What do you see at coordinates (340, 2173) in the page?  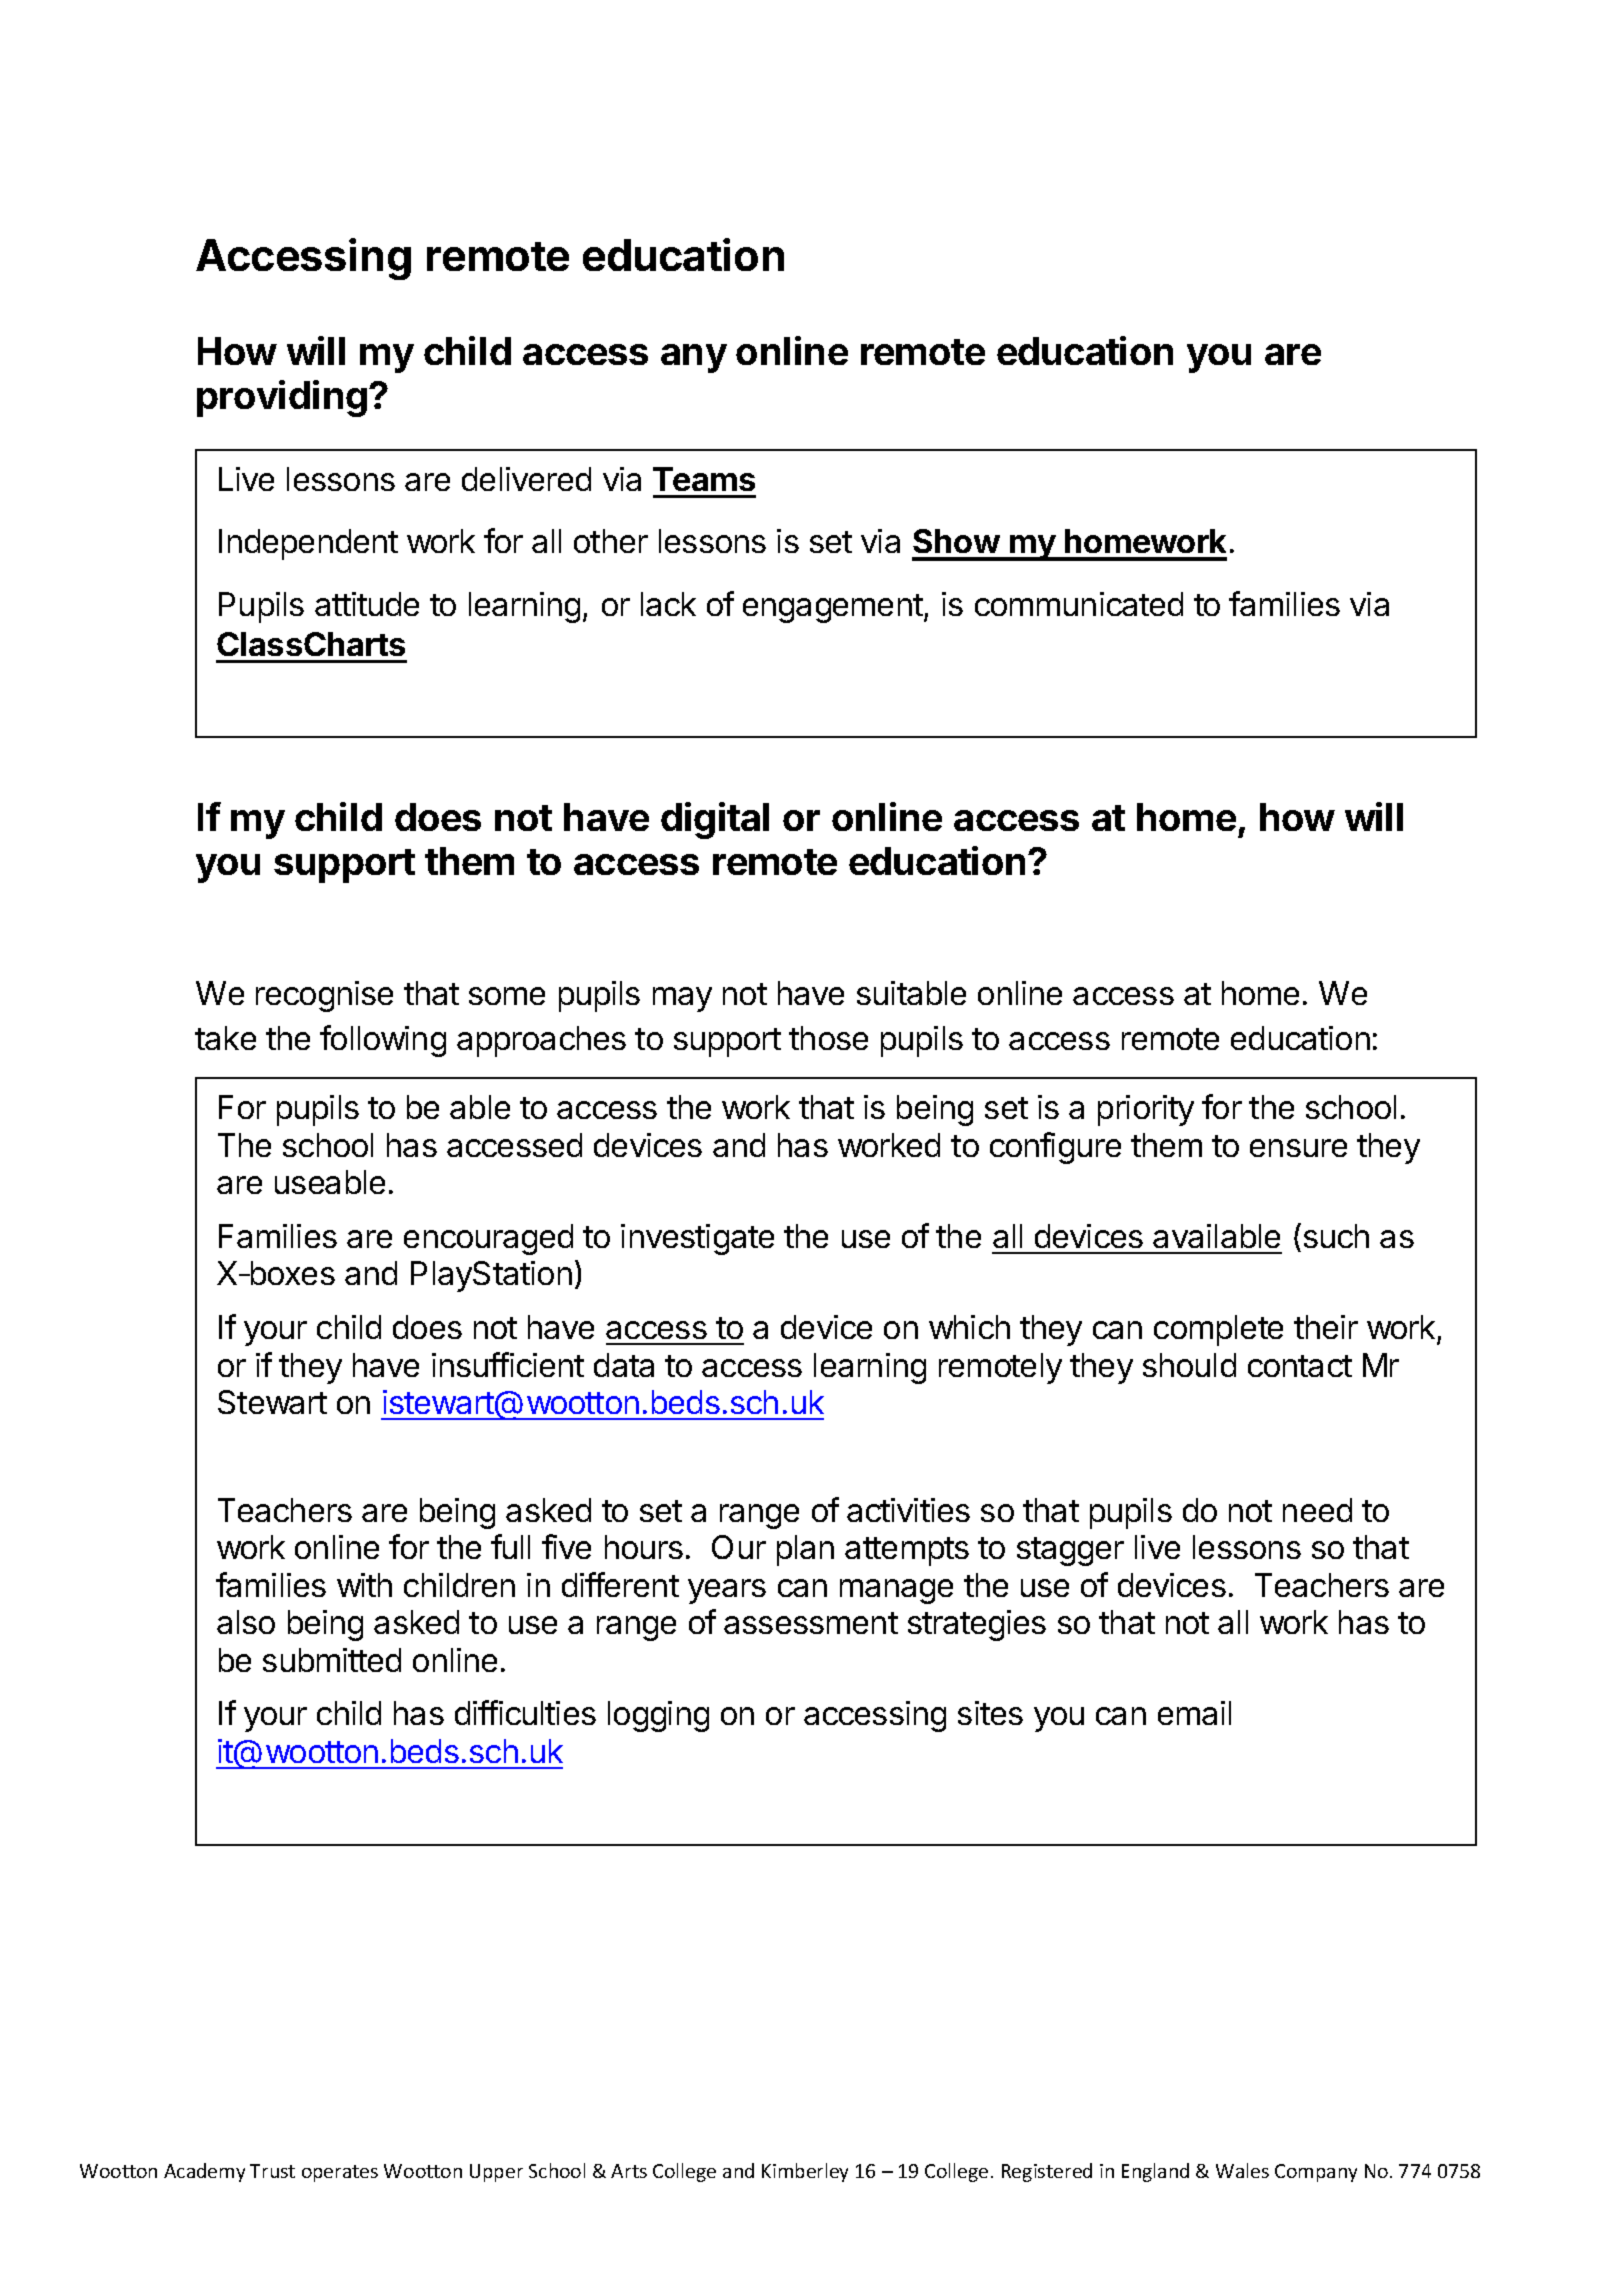 I see `operates` at bounding box center [340, 2173].
